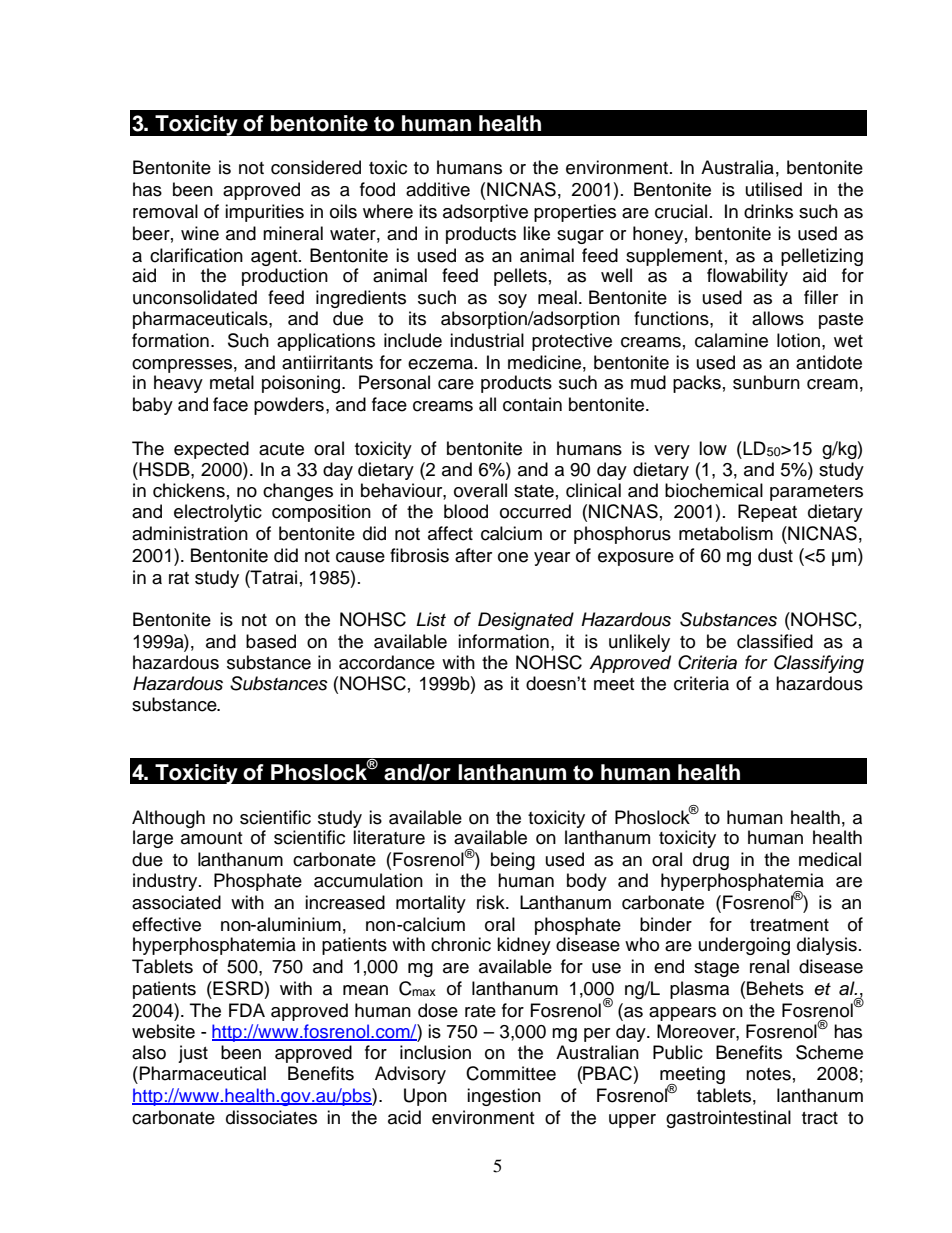 The image size is (952, 1233). Describe the element at coordinates (438, 189) in the screenshot. I see `additive` at that location.
